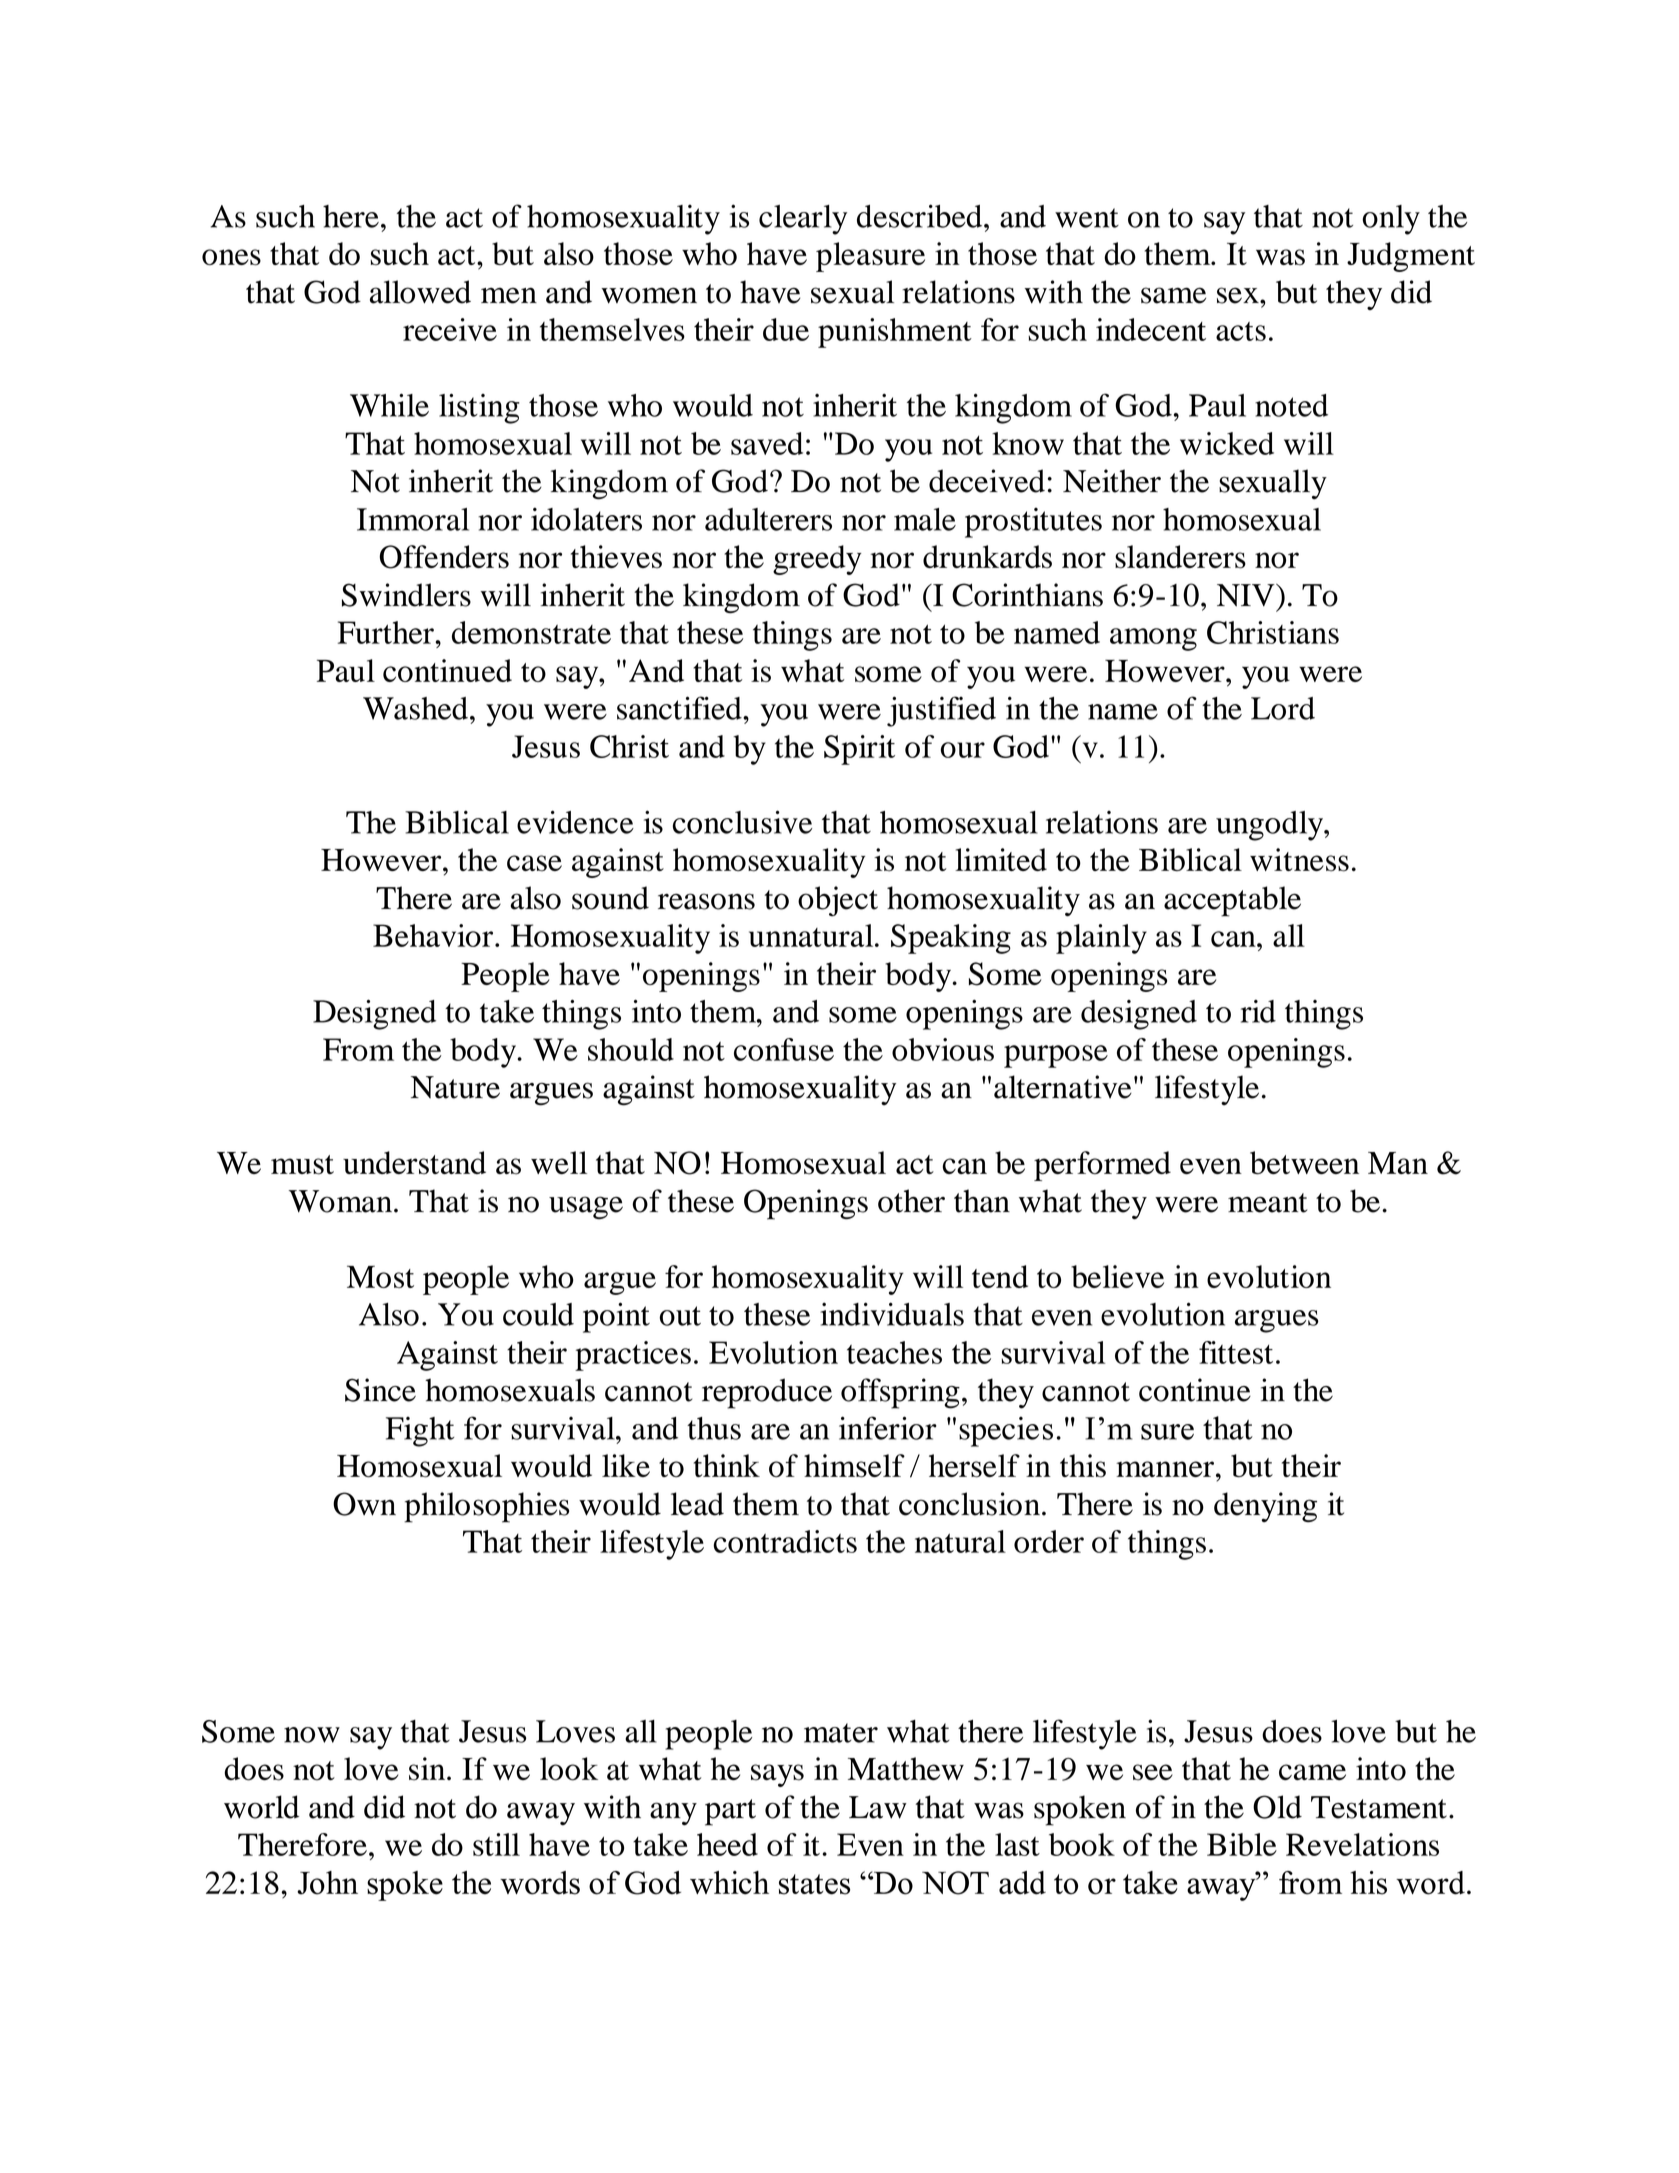 This document has width=1679, height=2173. Describe the element at coordinates (1241, 331) in the document. I see `acts` at that location.
